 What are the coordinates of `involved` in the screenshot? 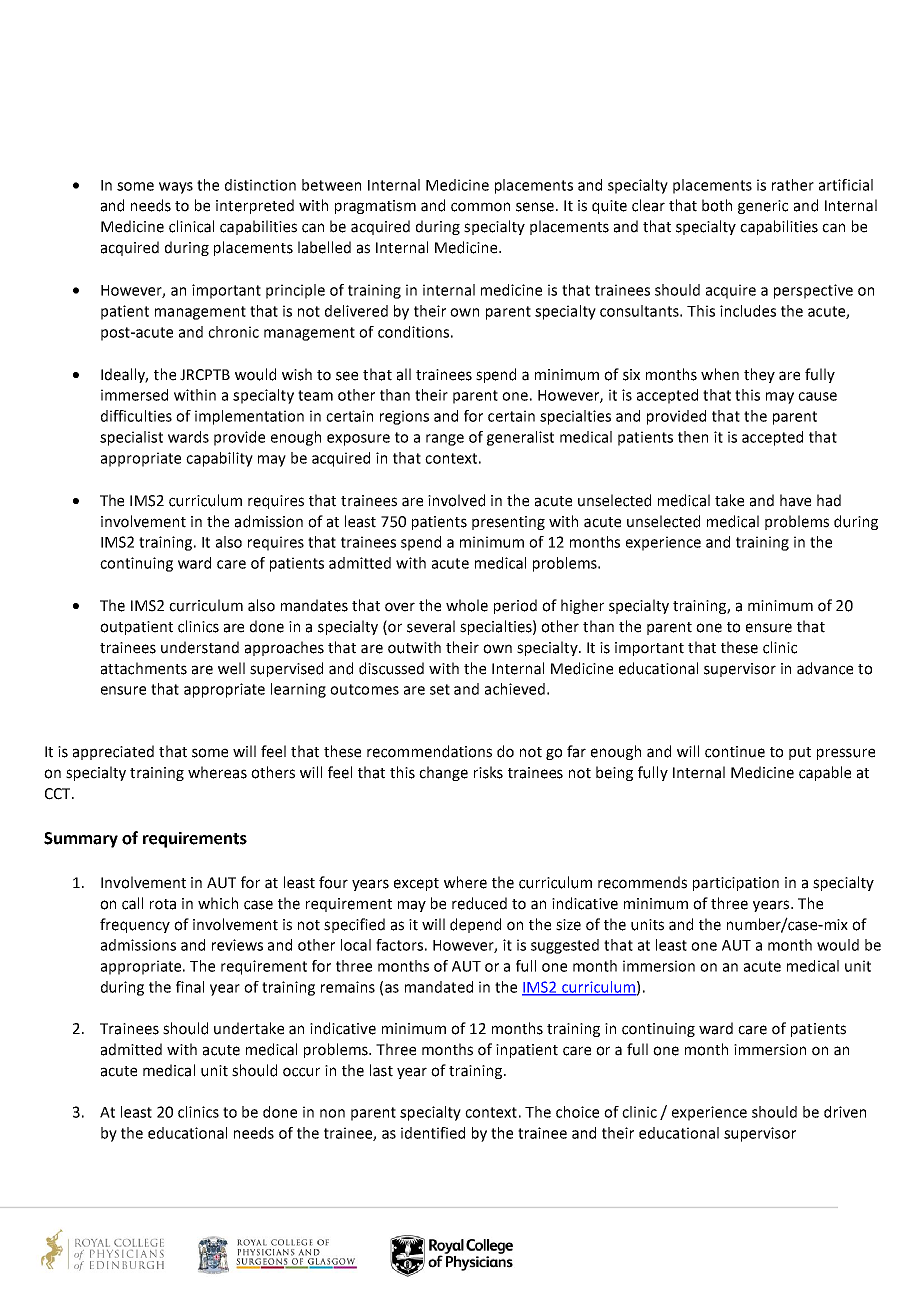 It's located at (456, 500).
